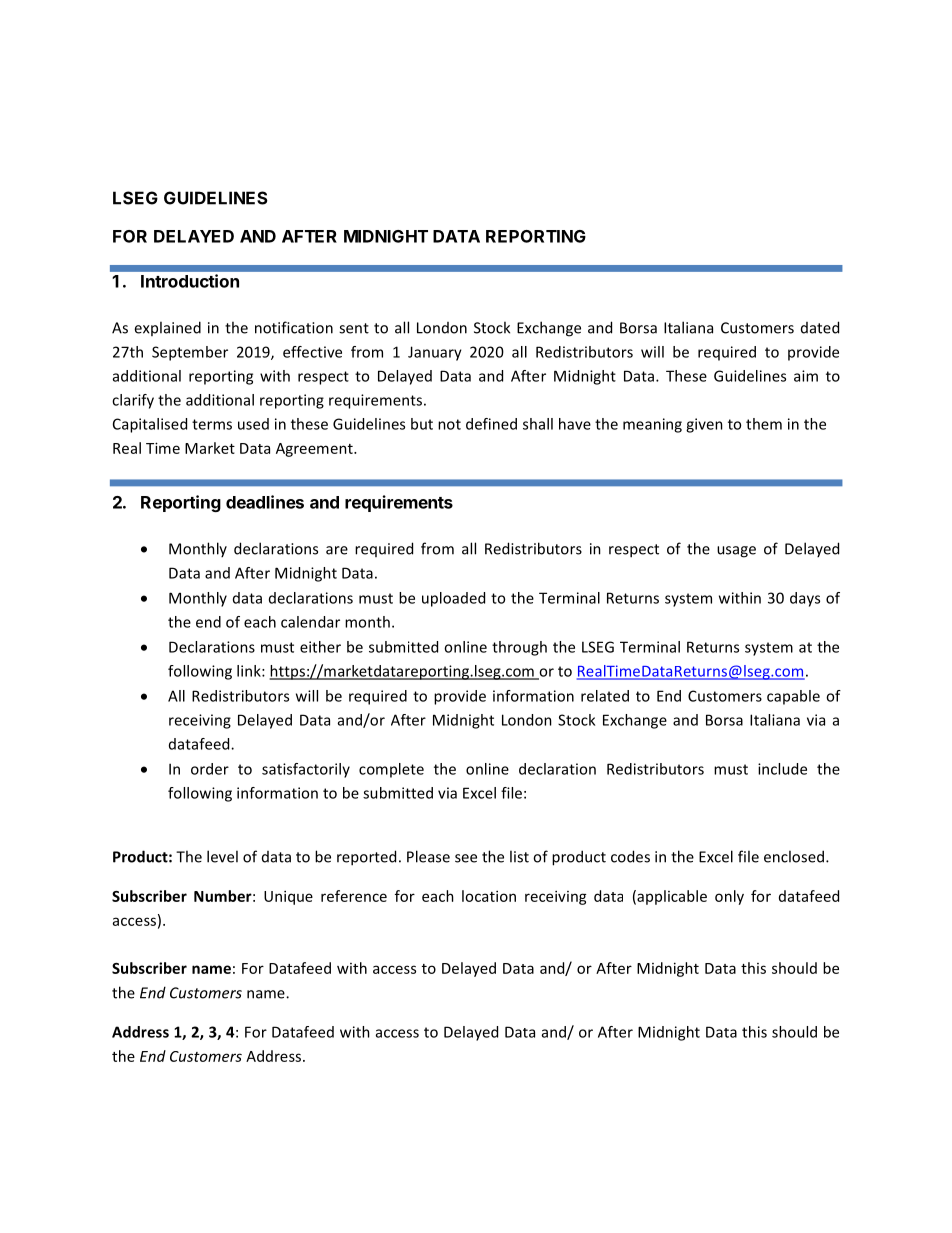 The width and height of the screenshot is (952, 1233). Describe the element at coordinates (805, 599) in the screenshot. I see `days` at that location.
